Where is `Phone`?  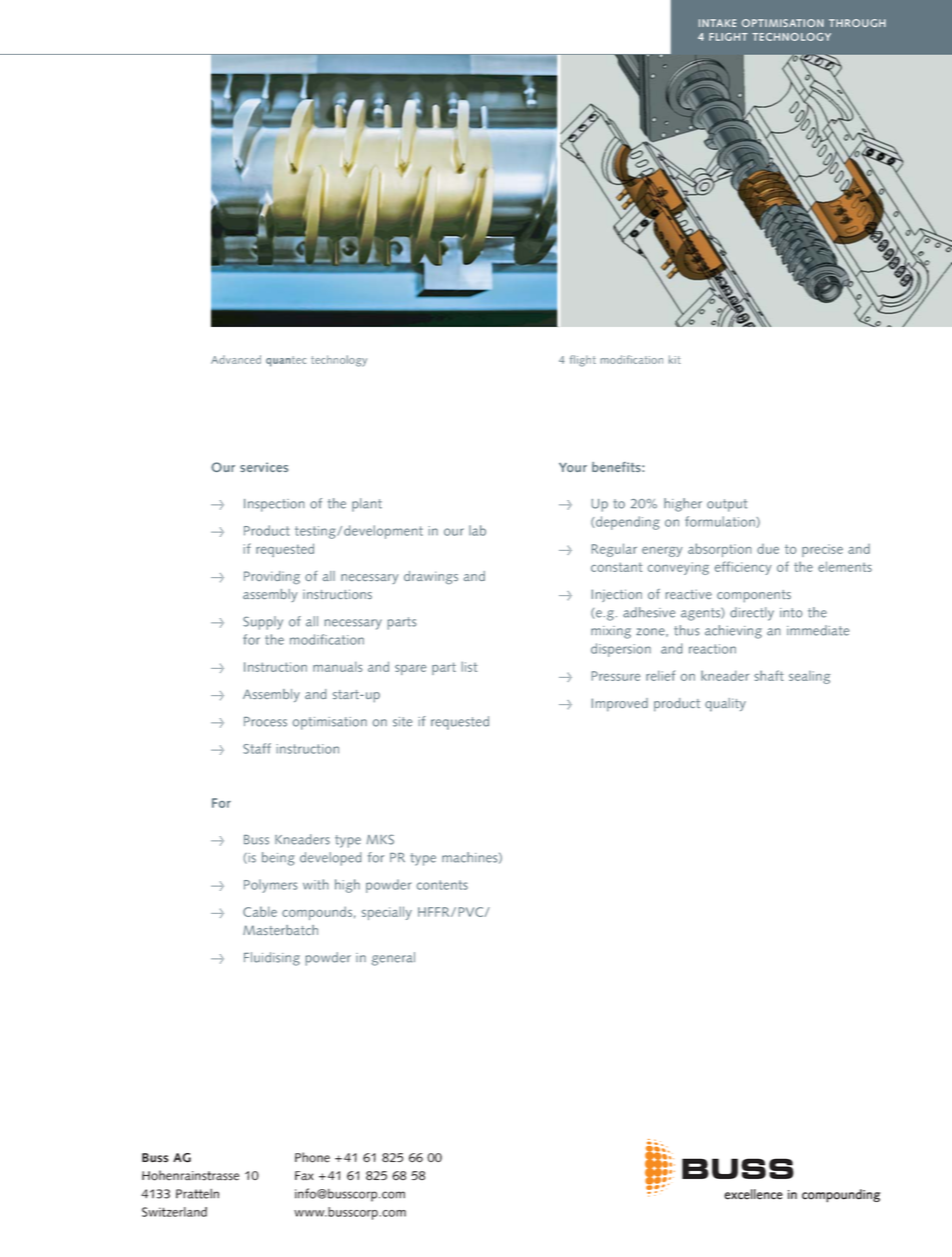 Phone is located at coordinates (312, 1157).
